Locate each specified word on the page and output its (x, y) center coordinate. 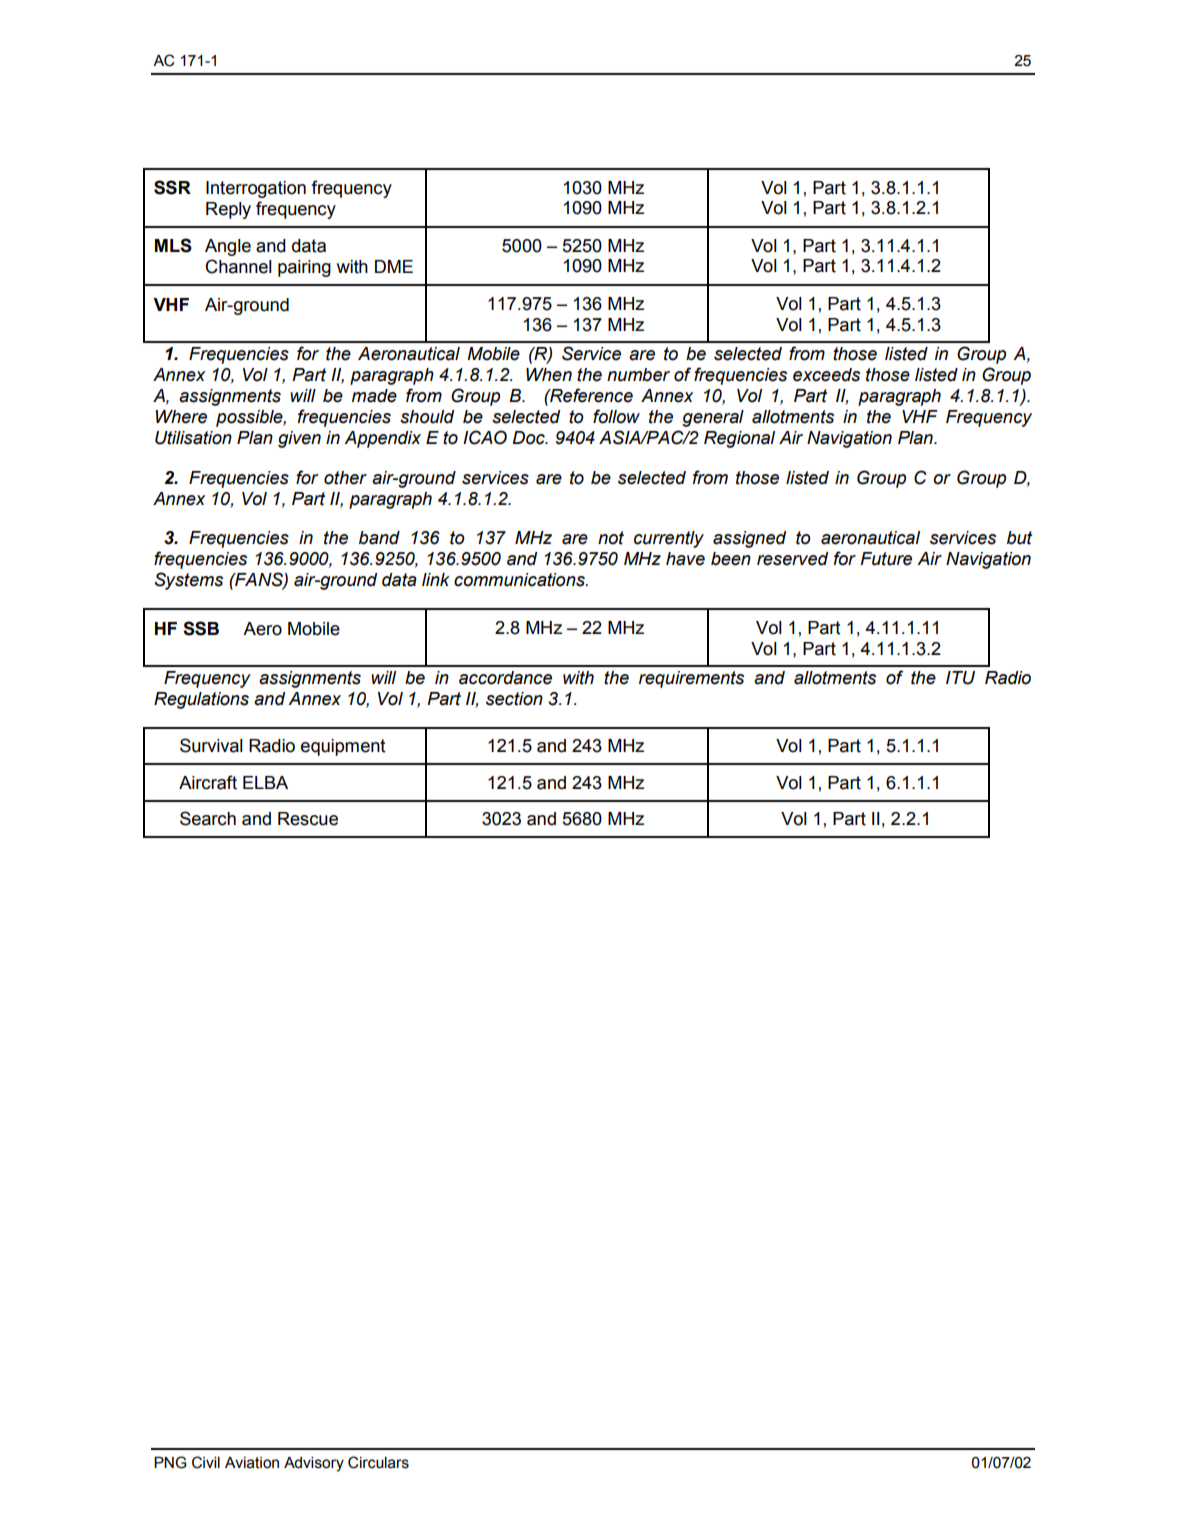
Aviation (252, 1463)
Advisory (314, 1464)
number (638, 375)
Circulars (378, 1462)
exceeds (826, 375)
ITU (960, 678)
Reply (228, 210)
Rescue (308, 819)
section (514, 699)
